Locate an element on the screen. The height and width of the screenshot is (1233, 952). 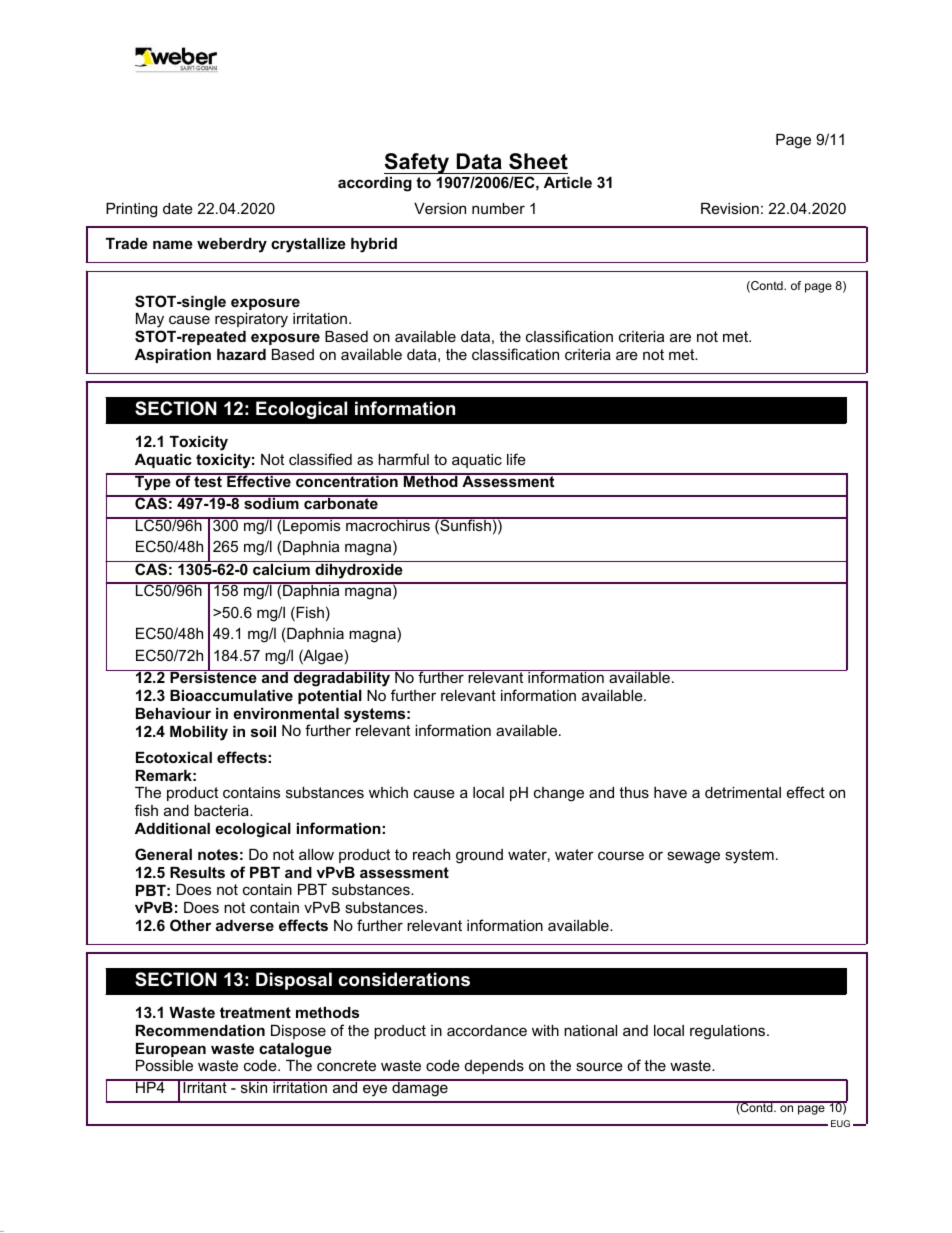
potential is located at coordinates (330, 697).
